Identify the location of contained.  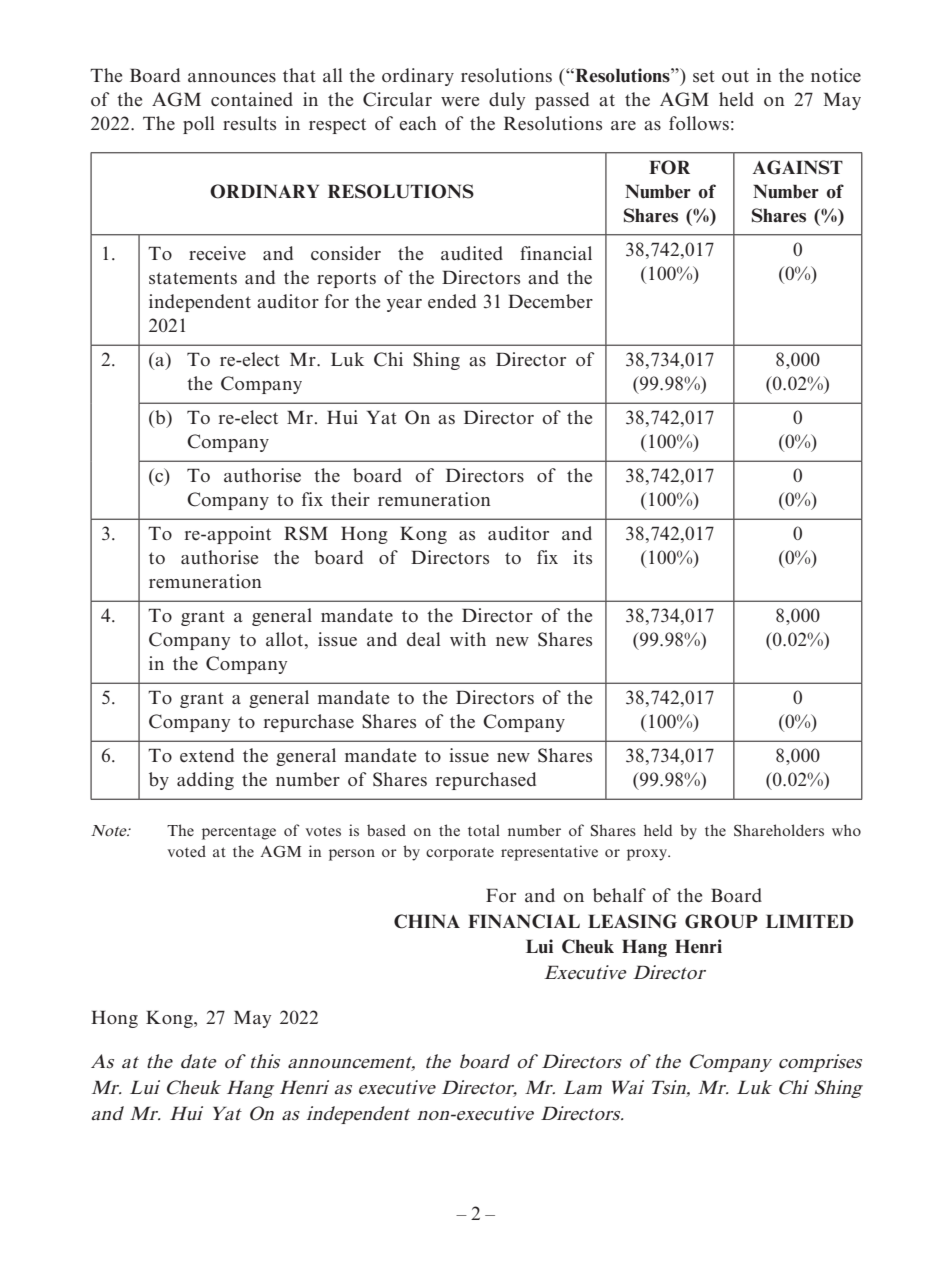
(252, 99).
